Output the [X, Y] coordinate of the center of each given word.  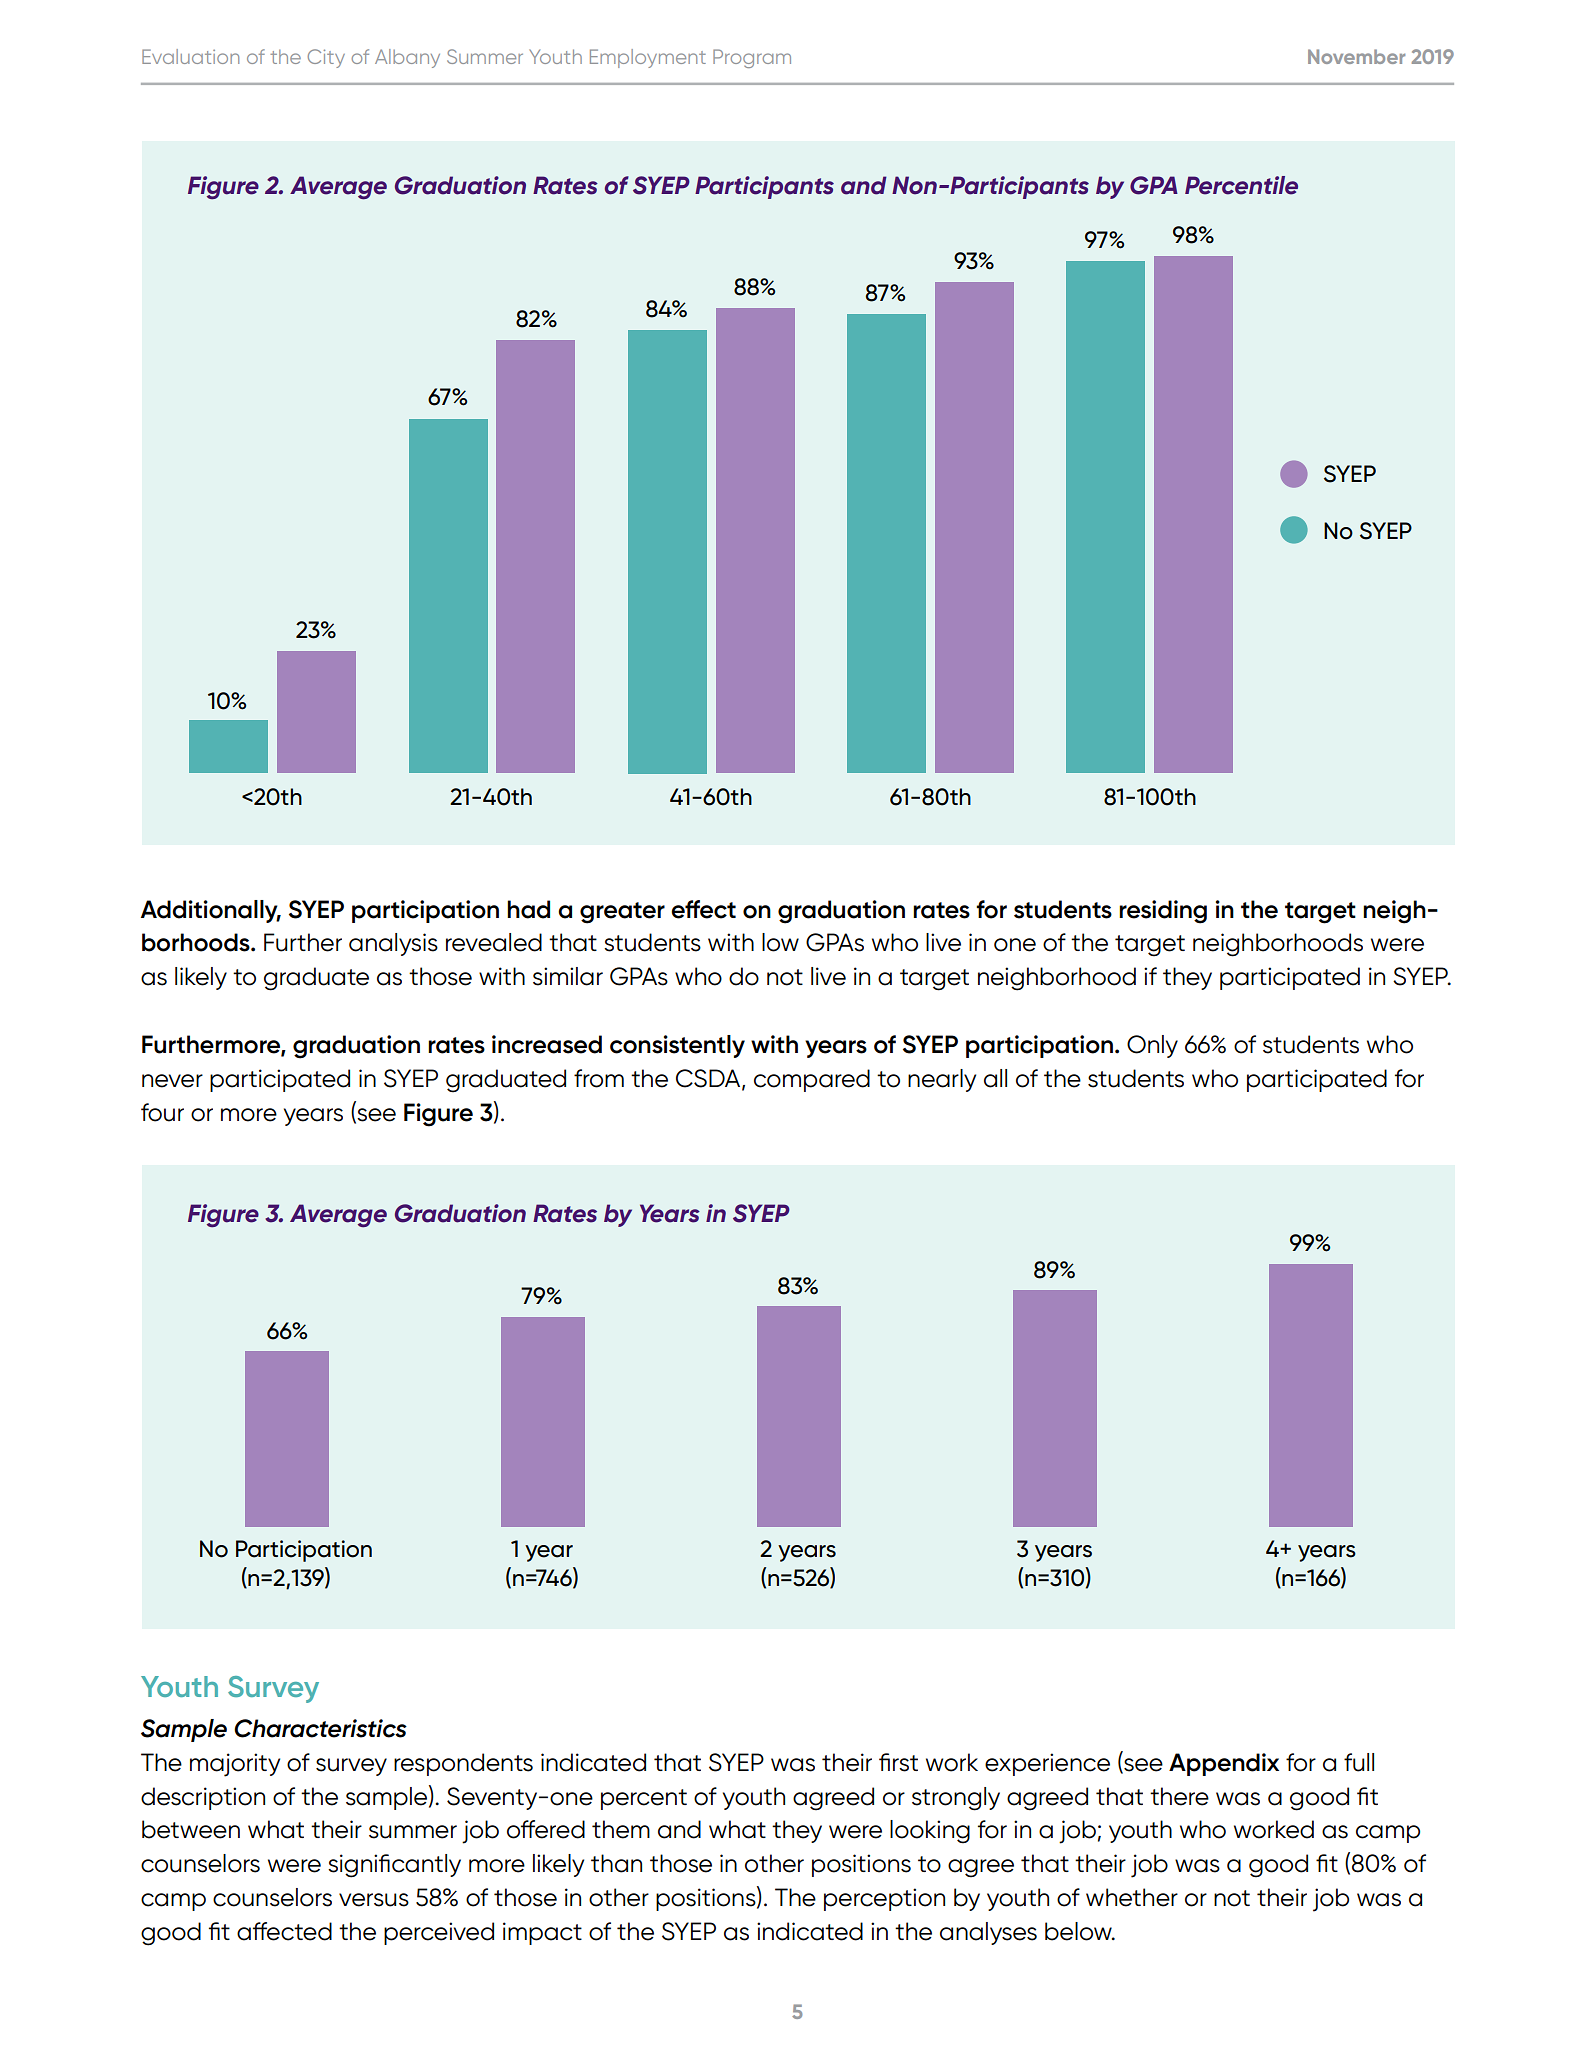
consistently [677, 1046]
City [326, 58]
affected [284, 1931]
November [1356, 56]
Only [1152, 1046]
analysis [393, 944]
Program [752, 58]
